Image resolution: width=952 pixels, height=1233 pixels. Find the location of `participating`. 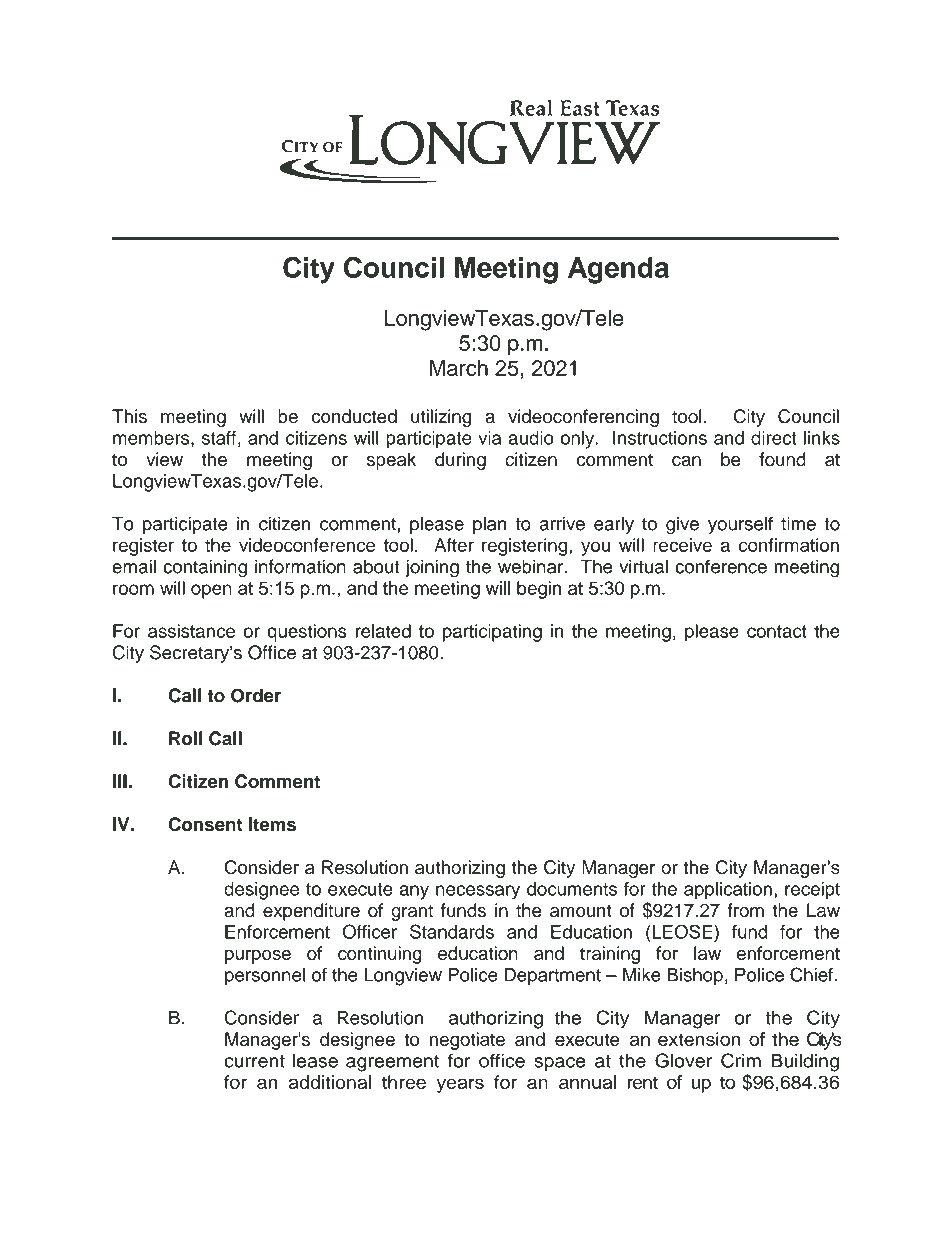

participating is located at coordinates (492, 633).
